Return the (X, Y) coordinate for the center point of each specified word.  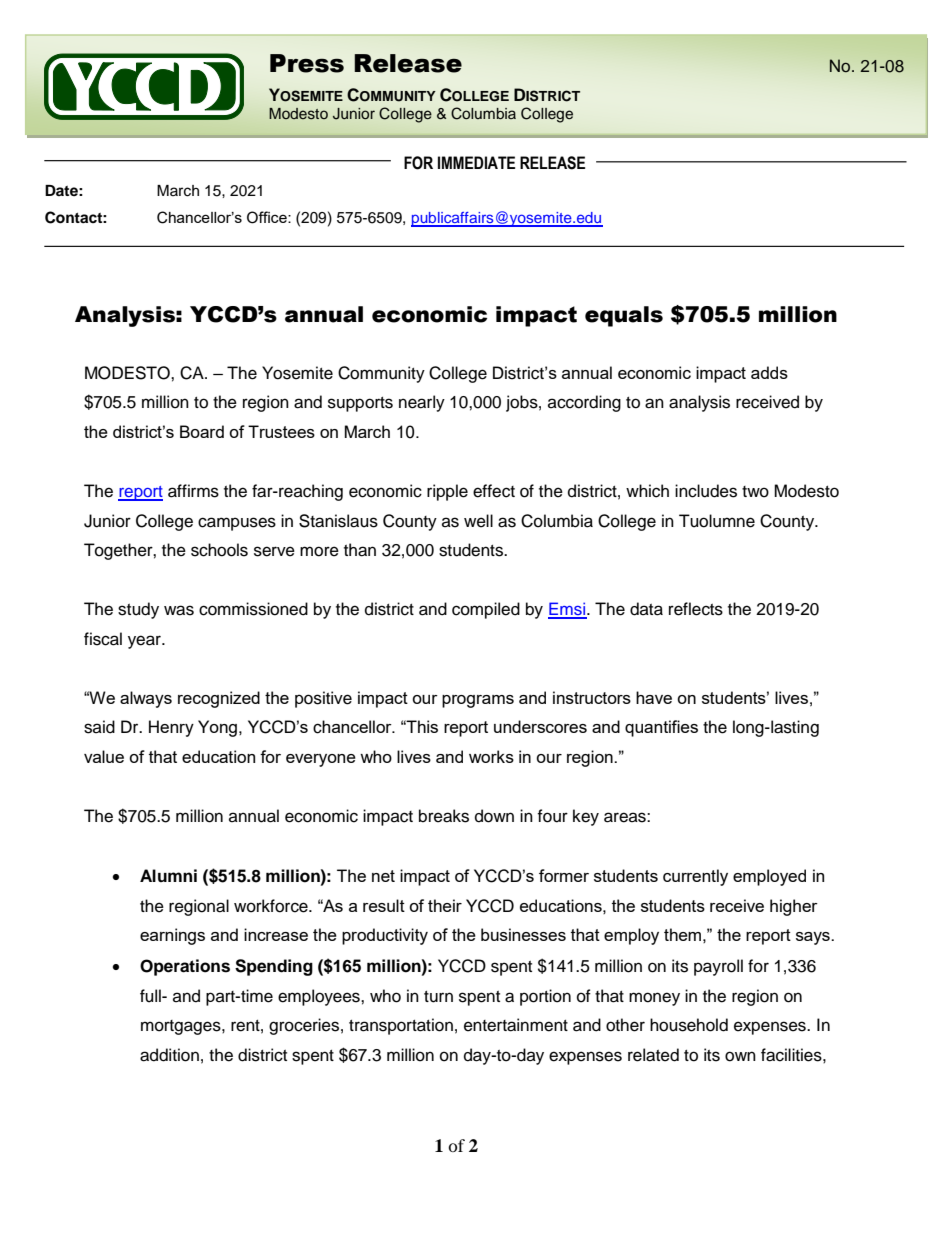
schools (219, 550)
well (478, 521)
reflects (696, 609)
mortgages (182, 1027)
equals (624, 316)
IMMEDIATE (476, 162)
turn (438, 997)
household (689, 1025)
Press (307, 63)
